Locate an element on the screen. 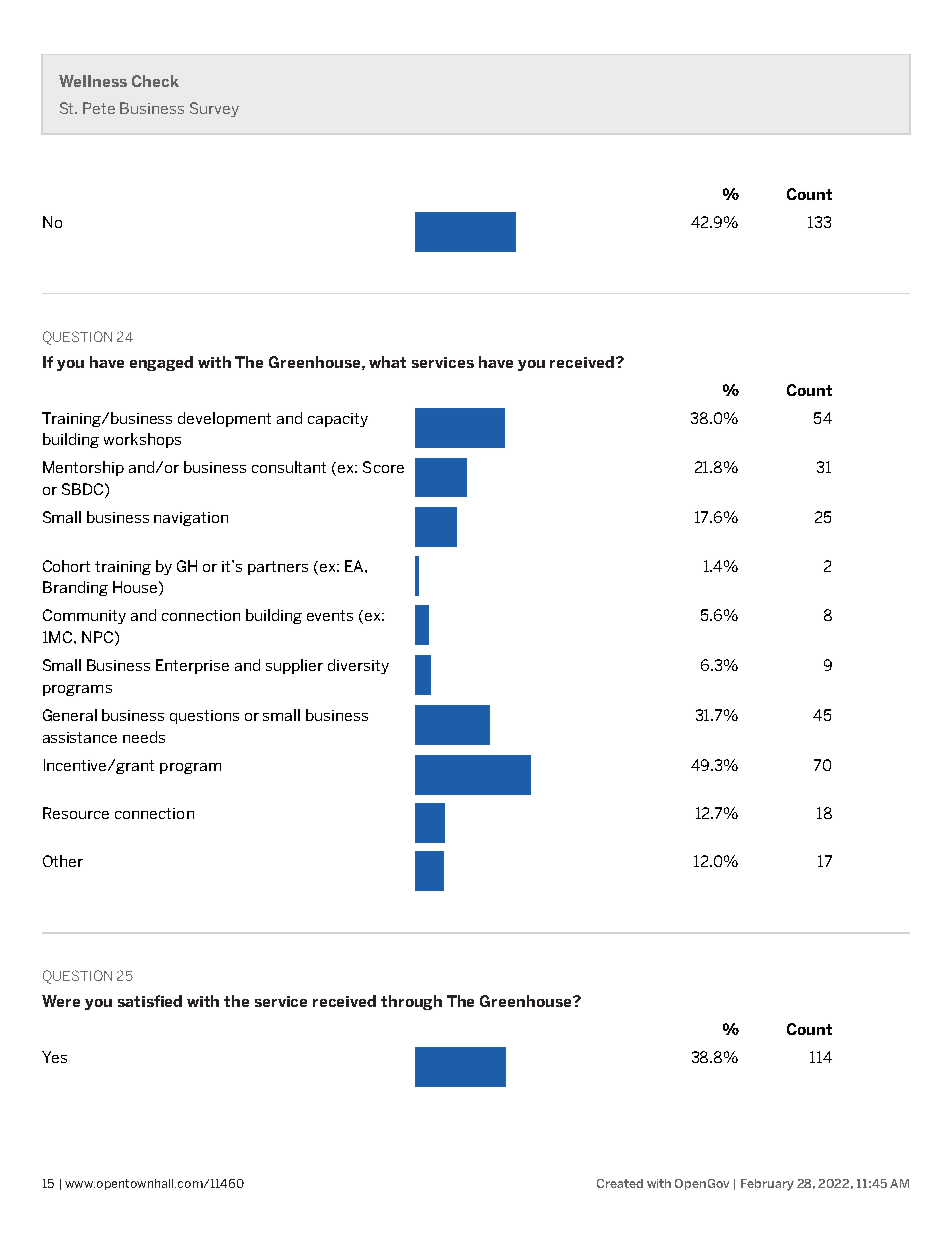 This screenshot has height=1233, width=952. Survey is located at coordinates (214, 109).
